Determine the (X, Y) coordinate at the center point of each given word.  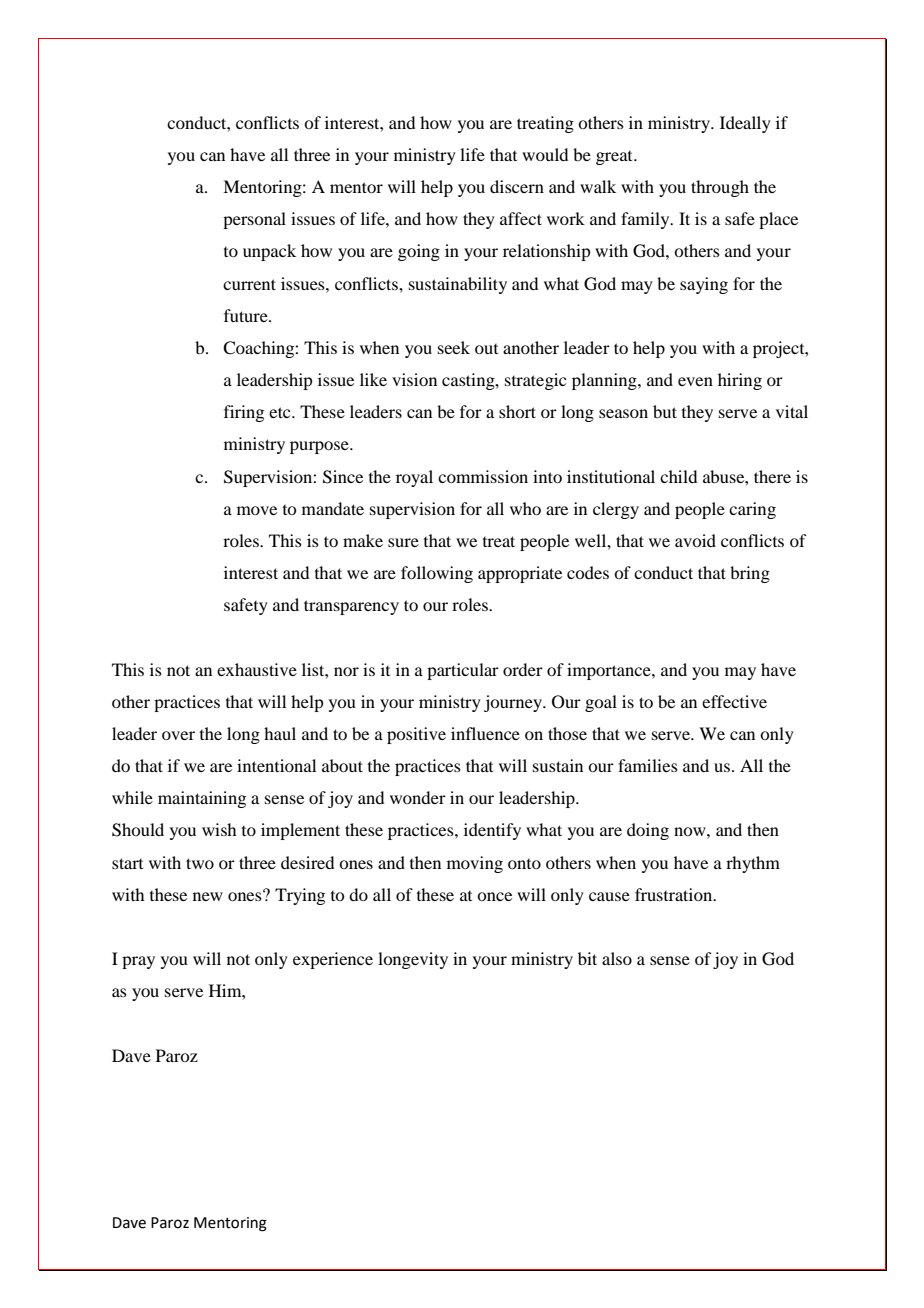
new (208, 896)
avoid (695, 540)
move (257, 510)
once (494, 896)
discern (517, 186)
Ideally (745, 124)
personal (254, 220)
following (437, 574)
